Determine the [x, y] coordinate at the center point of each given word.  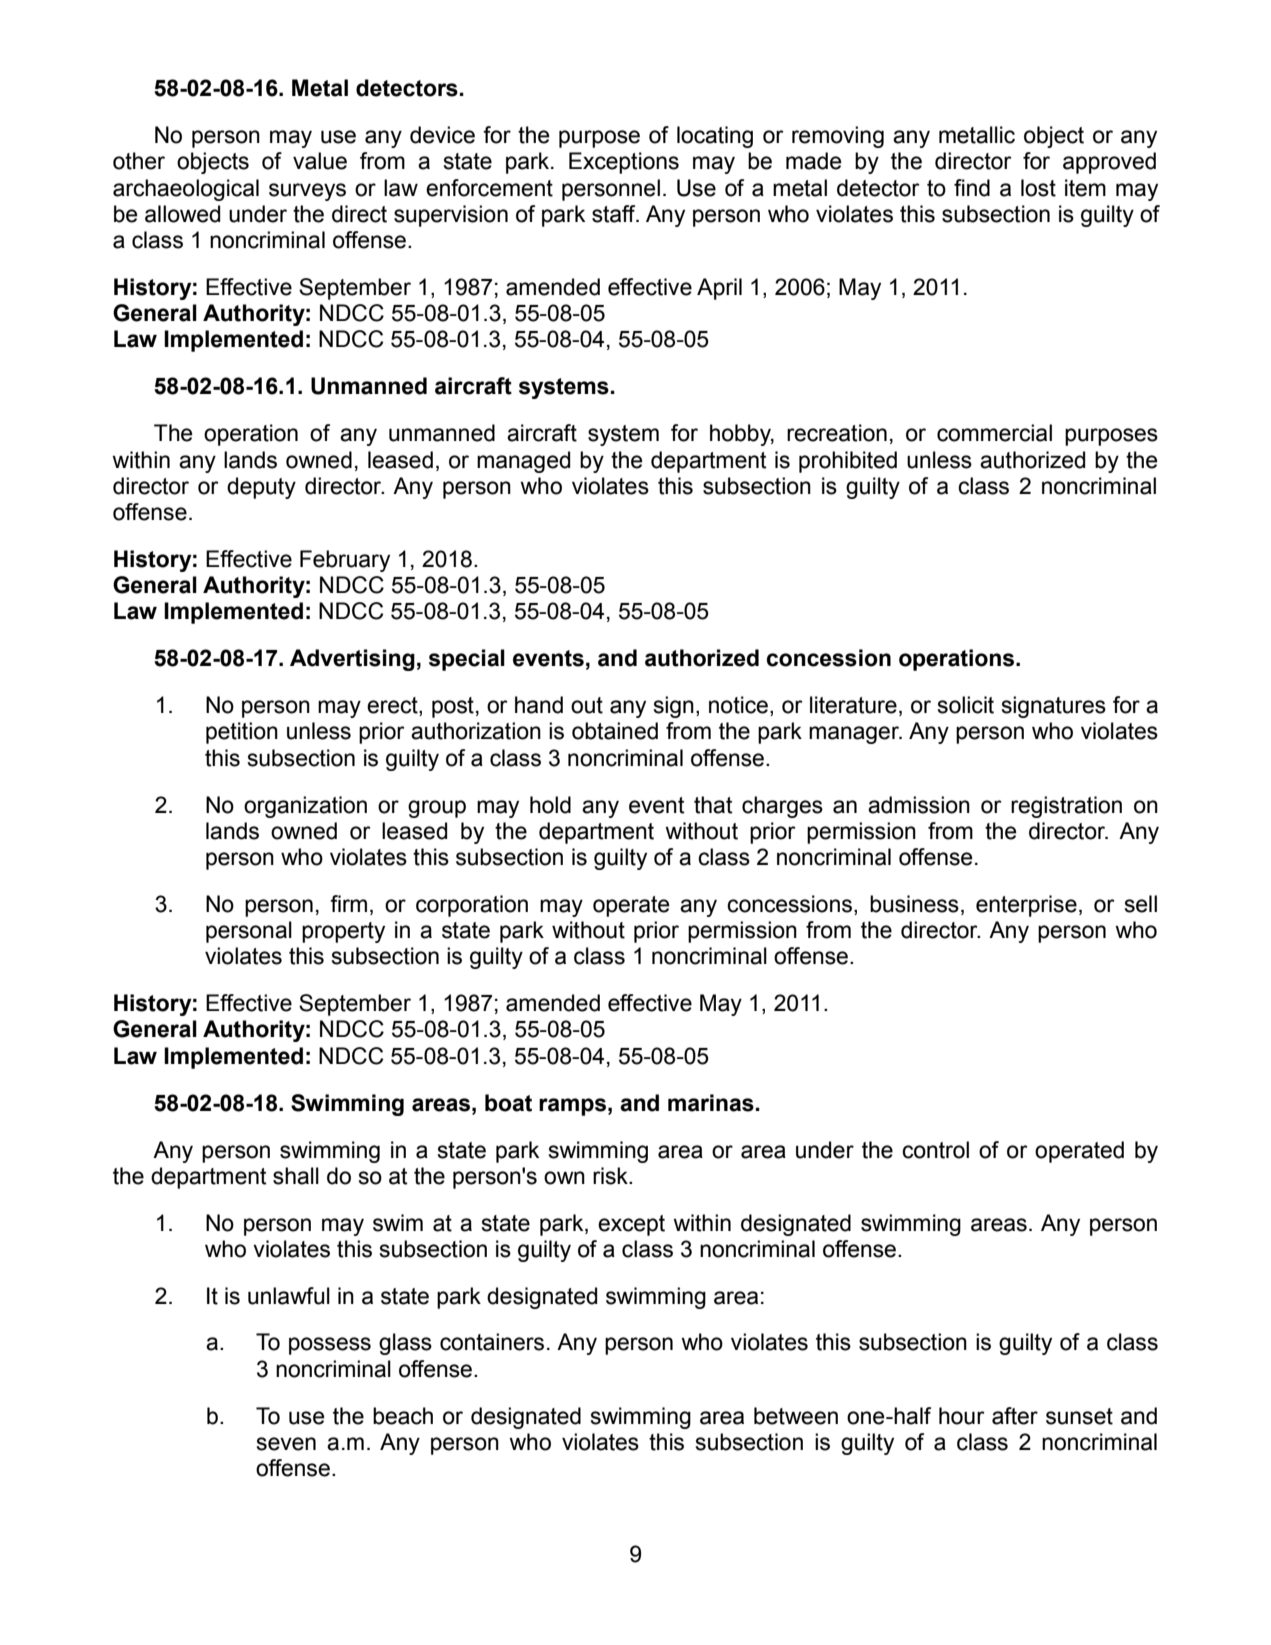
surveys [307, 192]
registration [1066, 807]
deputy [261, 488]
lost [1038, 188]
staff [615, 214]
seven [286, 1444]
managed [523, 462]
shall [296, 1176]
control [935, 1150]
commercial [994, 433]
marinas [711, 1103]
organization [305, 807]
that [713, 805]
